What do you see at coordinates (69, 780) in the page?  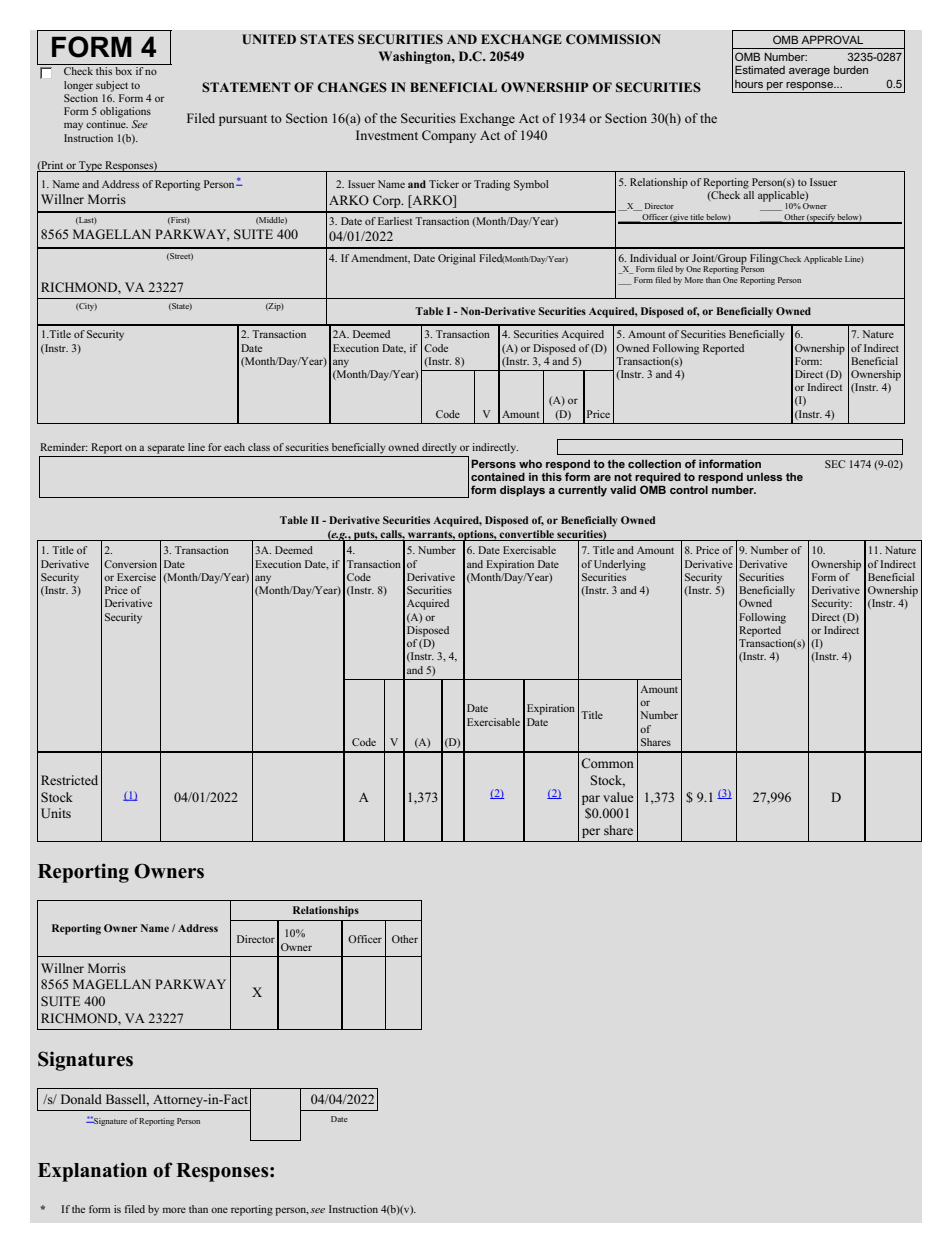 I see `Restricted` at bounding box center [69, 780].
